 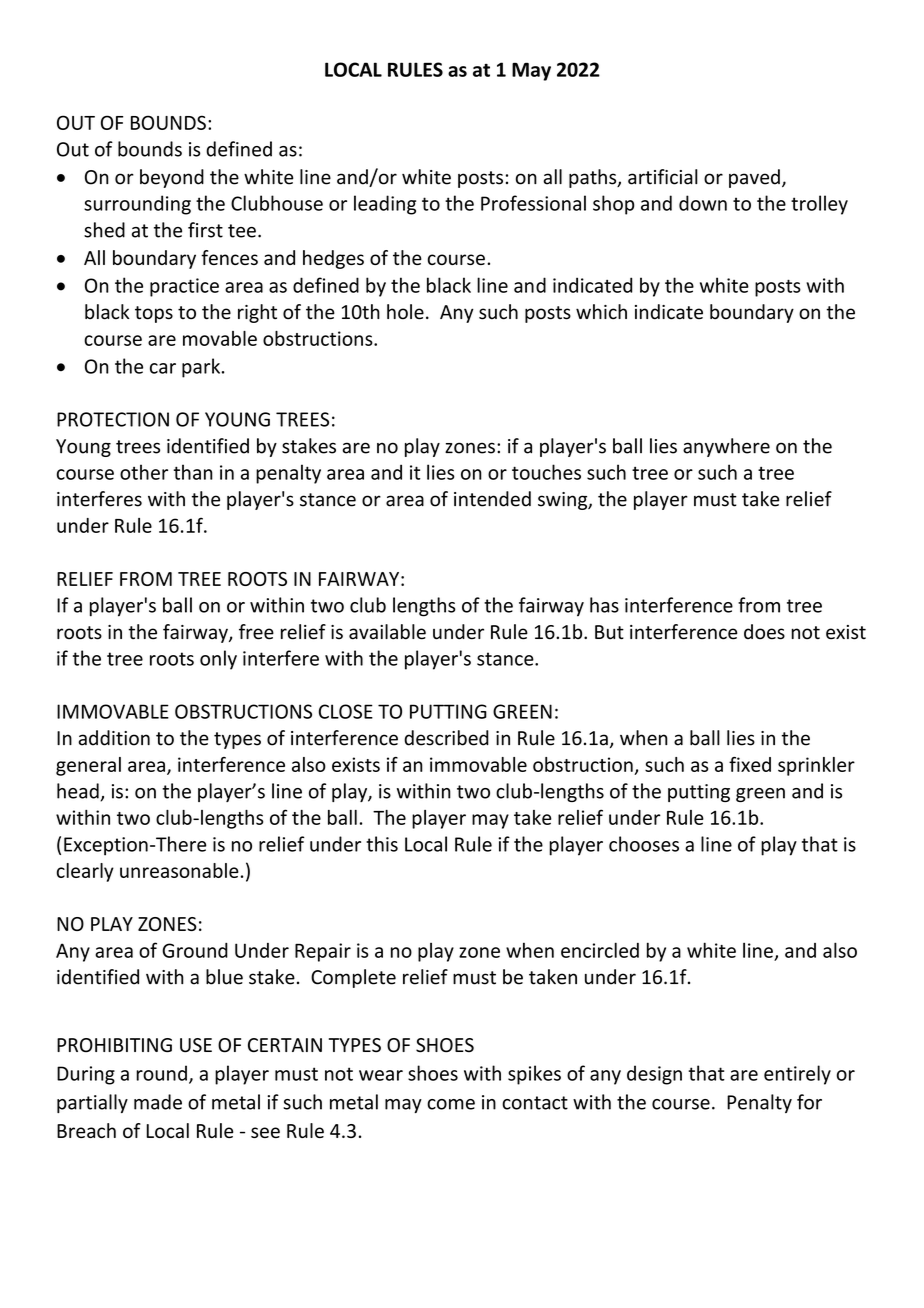 I want to click on fixed, so click(x=750, y=764).
